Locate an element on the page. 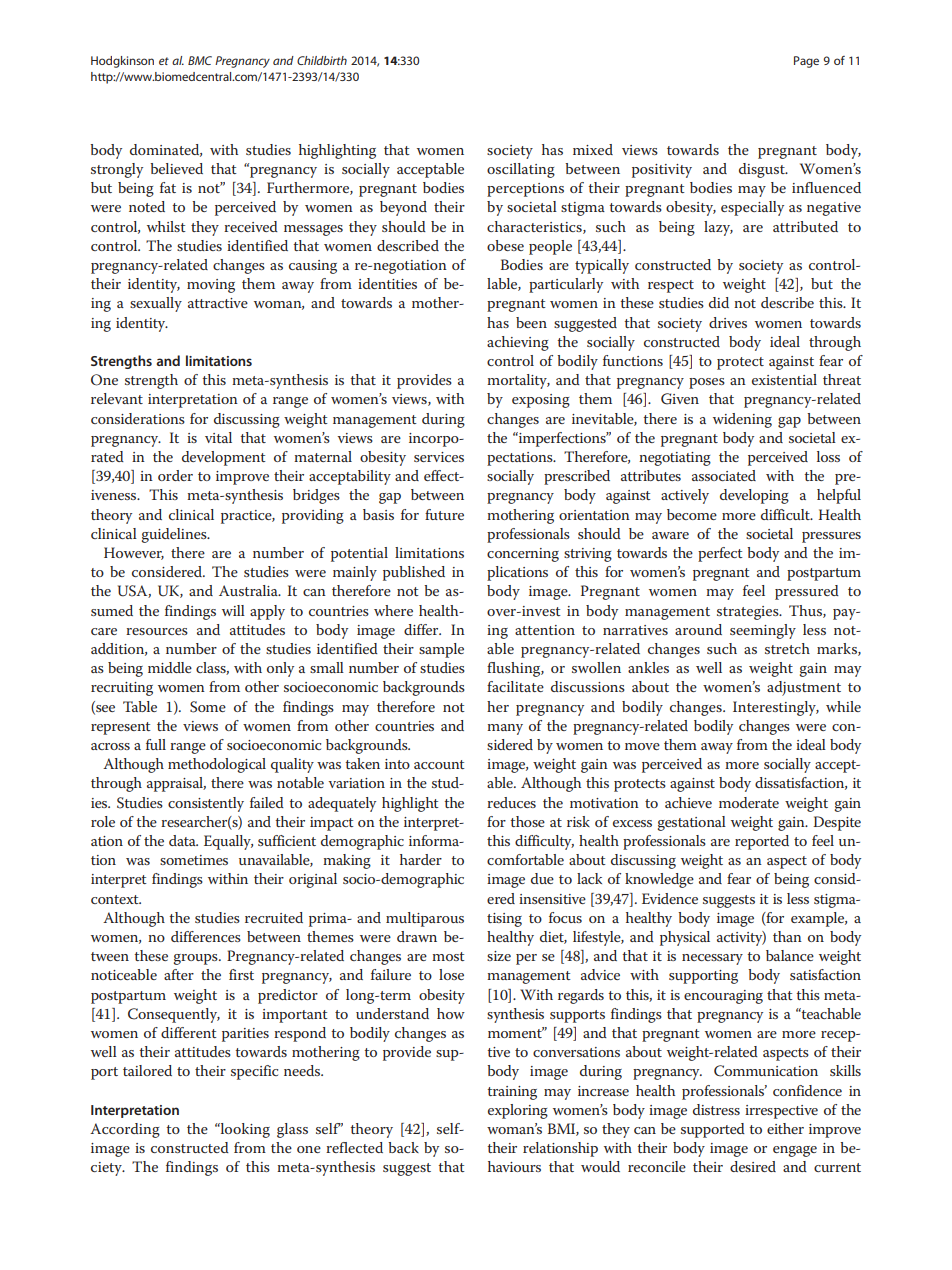 The image size is (952, 1270). BMC is located at coordinates (200, 60).
